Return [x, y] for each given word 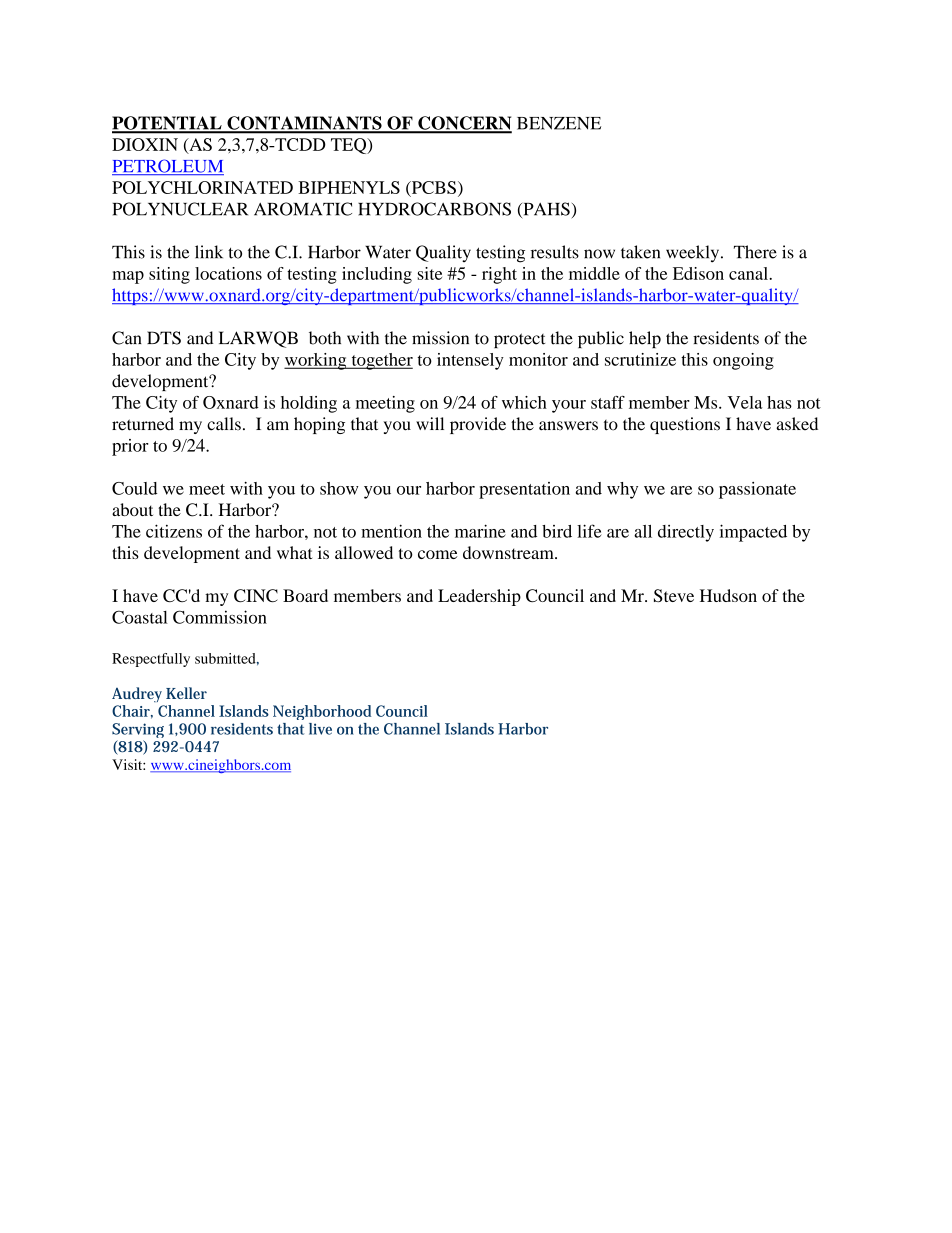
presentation [524, 490]
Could [134, 488]
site [430, 273]
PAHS [545, 210]
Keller [186, 693]
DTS [164, 338]
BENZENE [559, 123]
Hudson [728, 595]
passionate [757, 490]
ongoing [743, 361]
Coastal [140, 617]
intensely [470, 361]
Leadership [479, 597]
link [209, 251]
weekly [694, 254]
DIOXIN [145, 144]
